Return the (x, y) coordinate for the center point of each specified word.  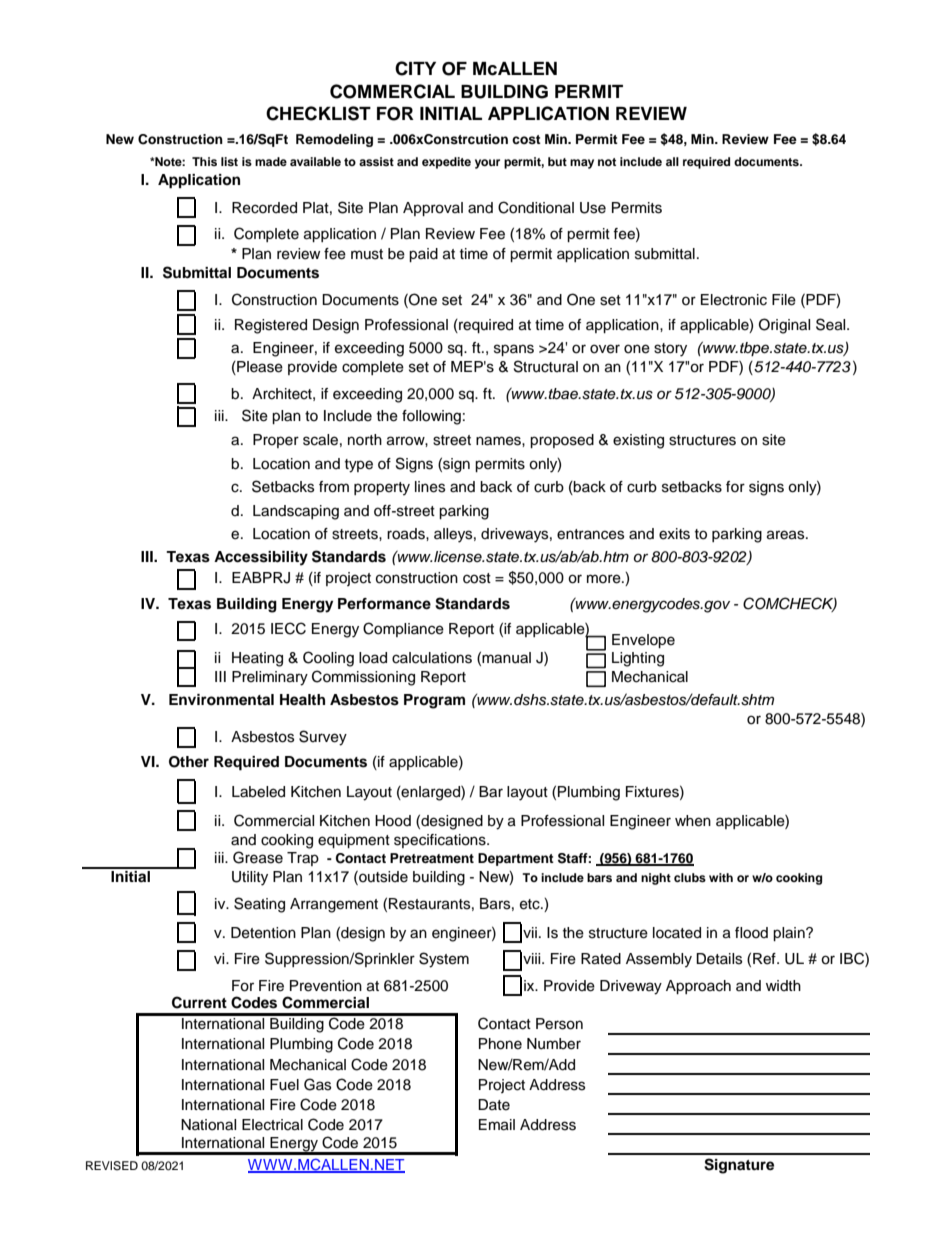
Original (784, 326)
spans (514, 350)
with (721, 877)
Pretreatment (432, 858)
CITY (415, 68)
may (582, 164)
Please (259, 368)
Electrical (272, 1125)
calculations (432, 658)
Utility (250, 878)
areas (787, 535)
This (204, 161)
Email (497, 1125)
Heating (257, 659)
